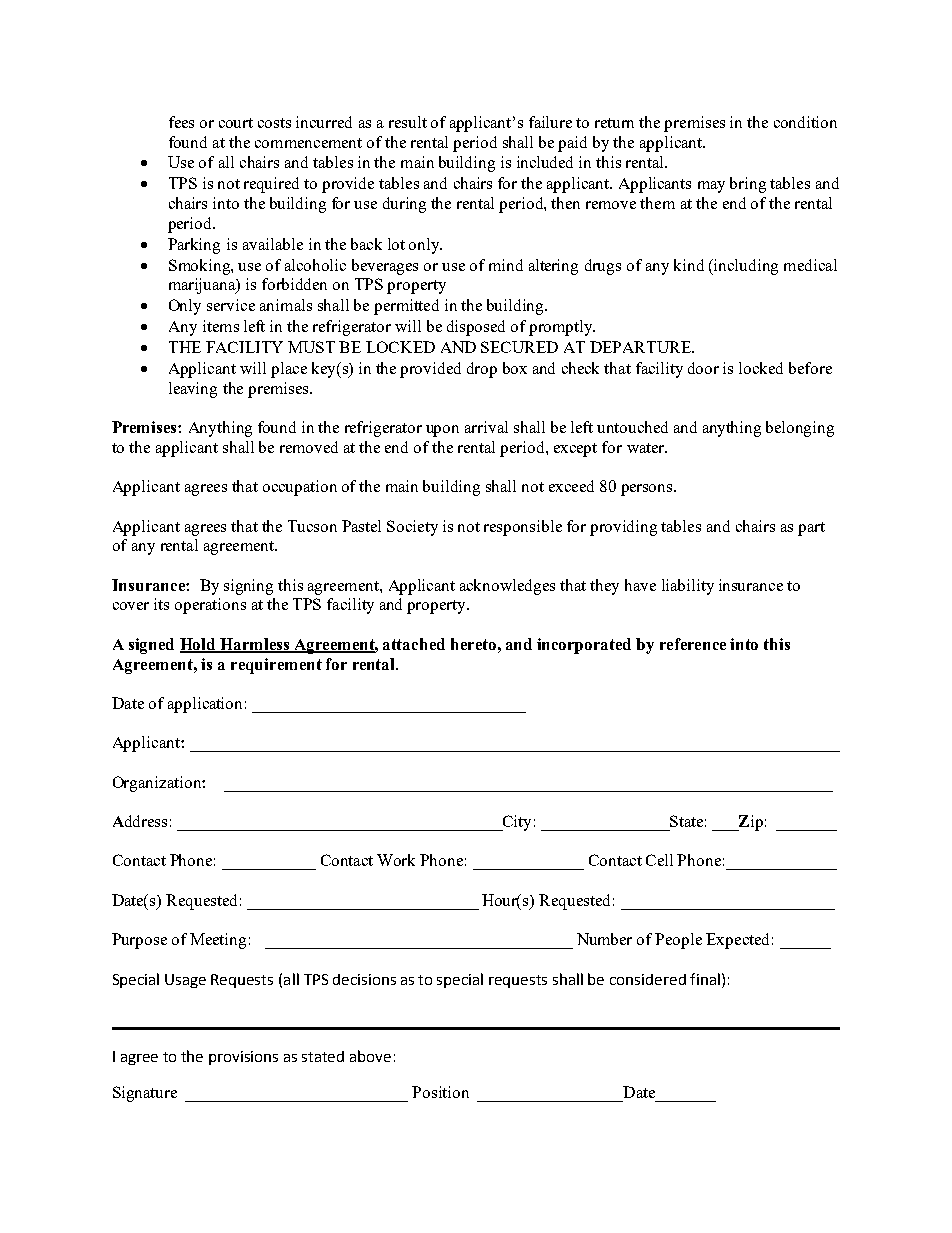  I want to click on Cell, so click(659, 860).
